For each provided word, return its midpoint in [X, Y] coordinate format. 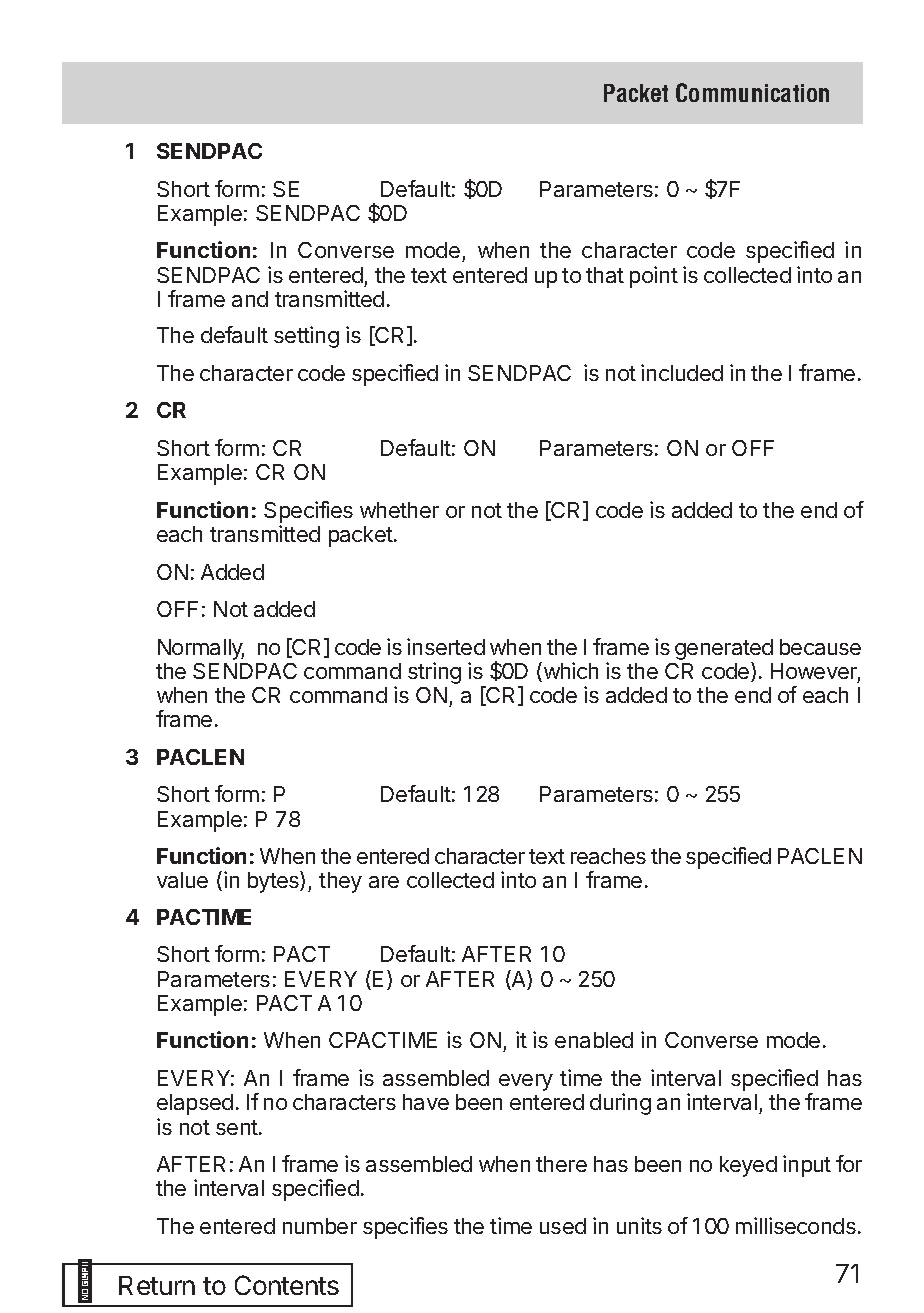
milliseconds [796, 1225]
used [563, 1226]
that [605, 275]
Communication [752, 92]
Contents [287, 1285]
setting [306, 337]
